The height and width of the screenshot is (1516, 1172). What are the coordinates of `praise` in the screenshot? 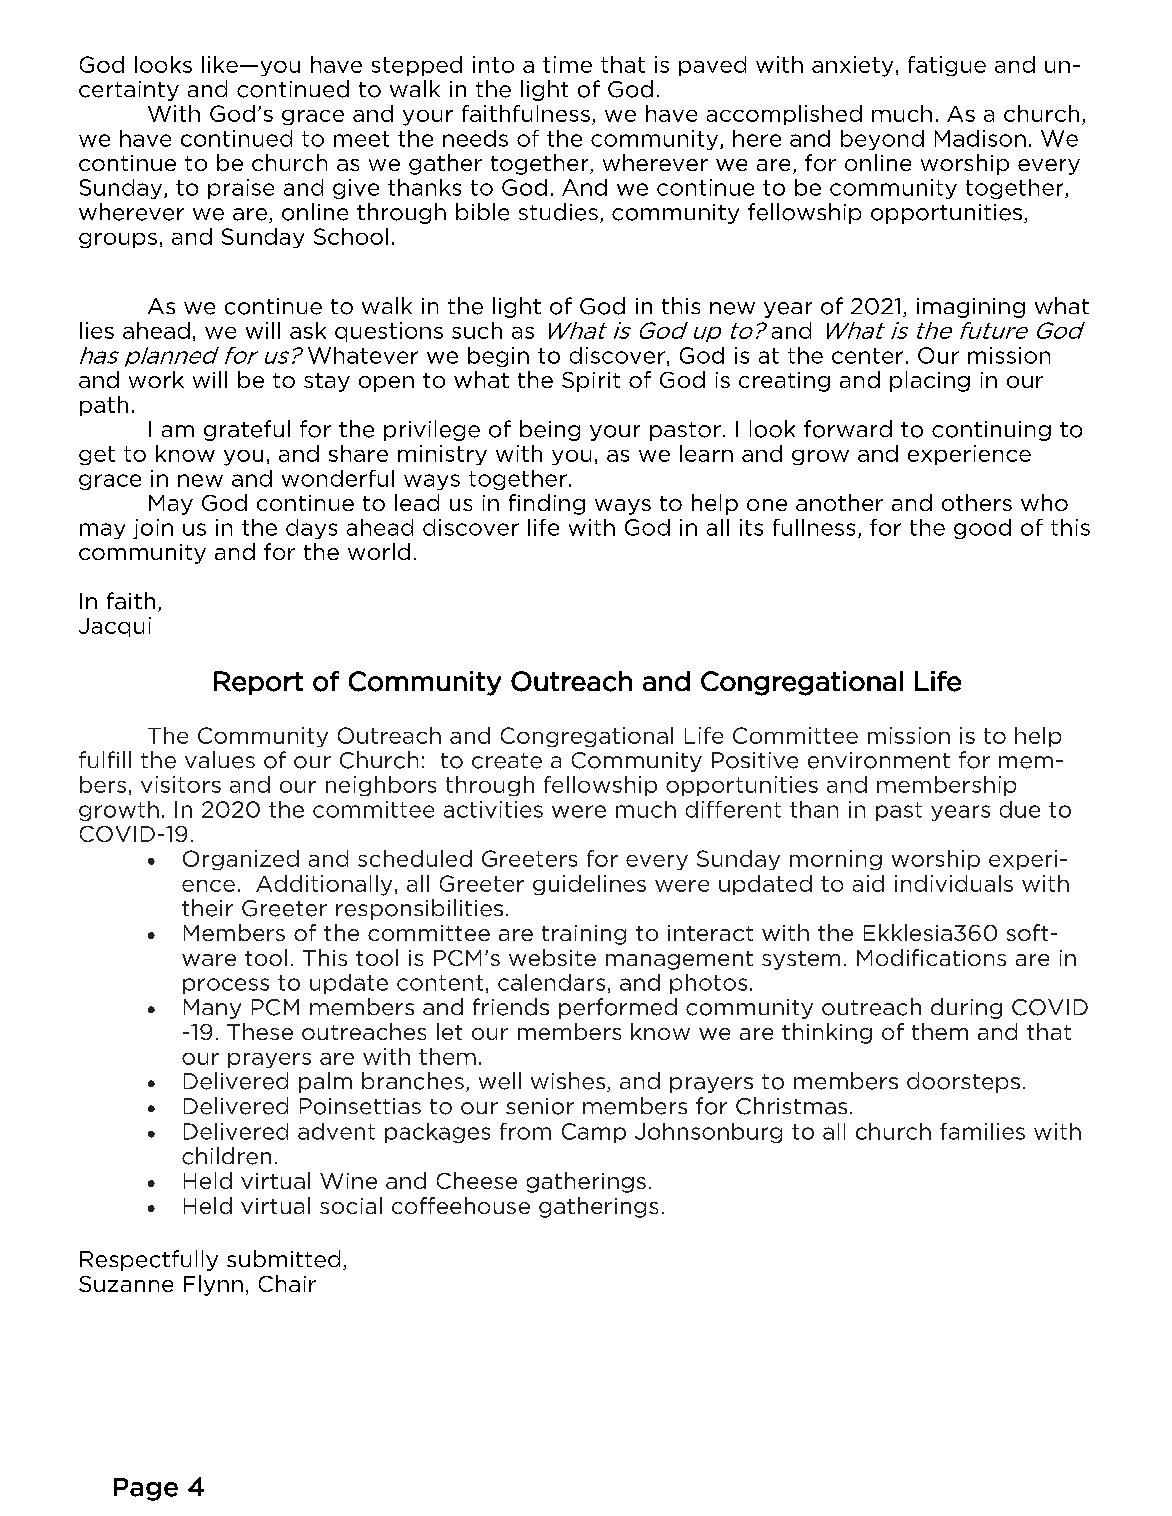 It's located at (241, 189).
